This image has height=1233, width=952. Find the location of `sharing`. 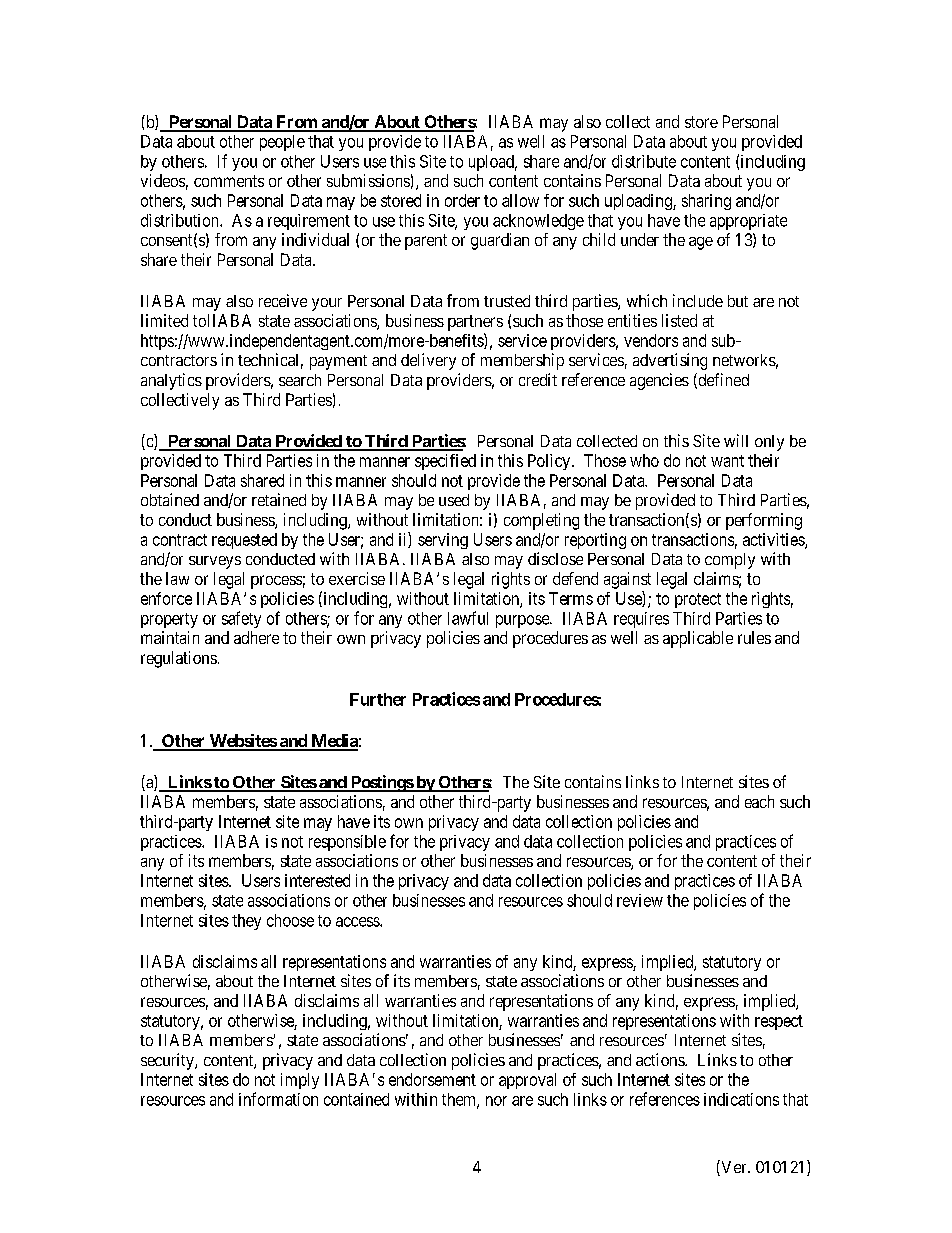

sharing is located at coordinates (706, 202).
